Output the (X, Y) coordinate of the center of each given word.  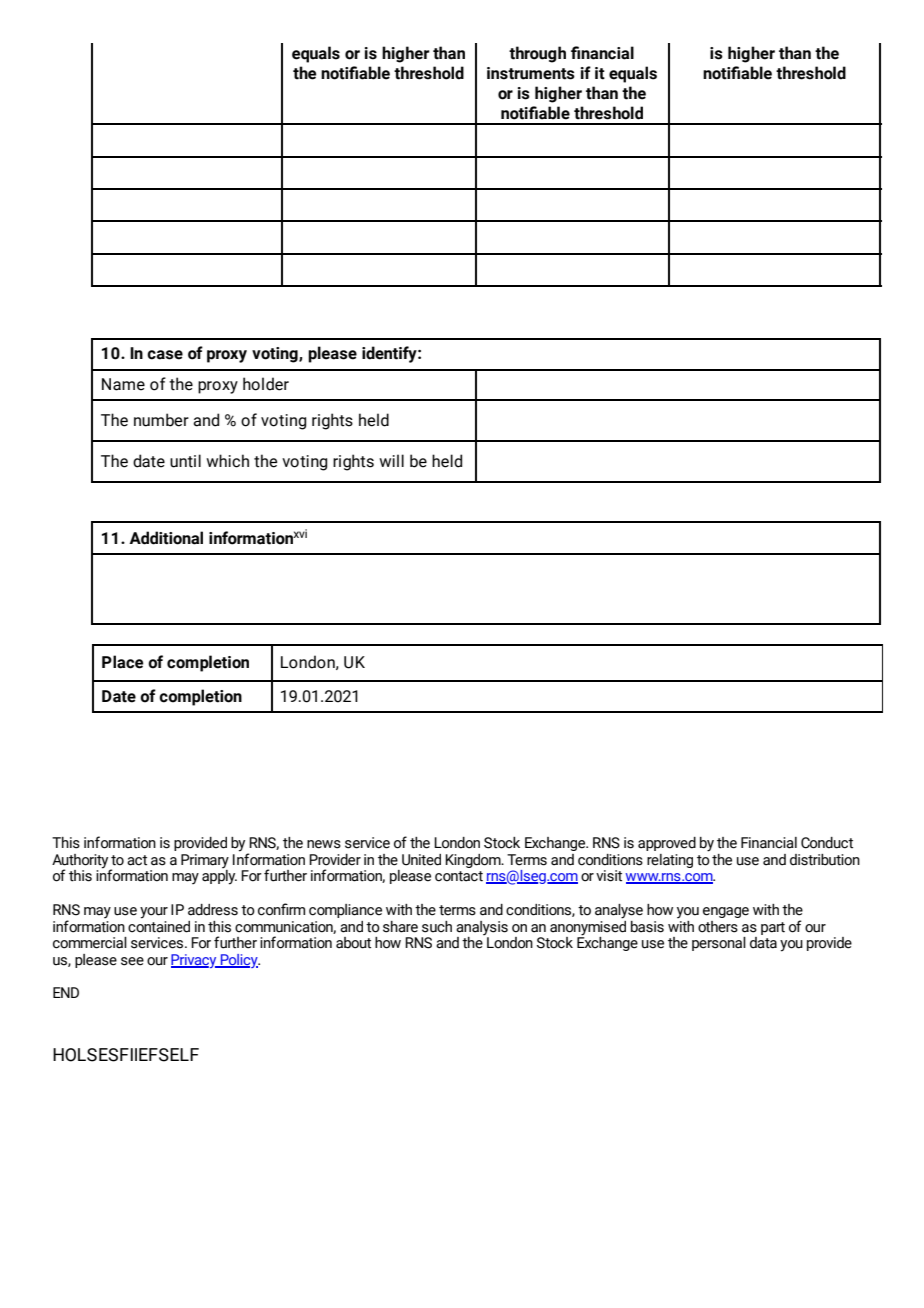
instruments (531, 73)
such (437, 927)
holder (266, 384)
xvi (300, 533)
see (132, 961)
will (391, 460)
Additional (166, 538)
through (537, 54)
